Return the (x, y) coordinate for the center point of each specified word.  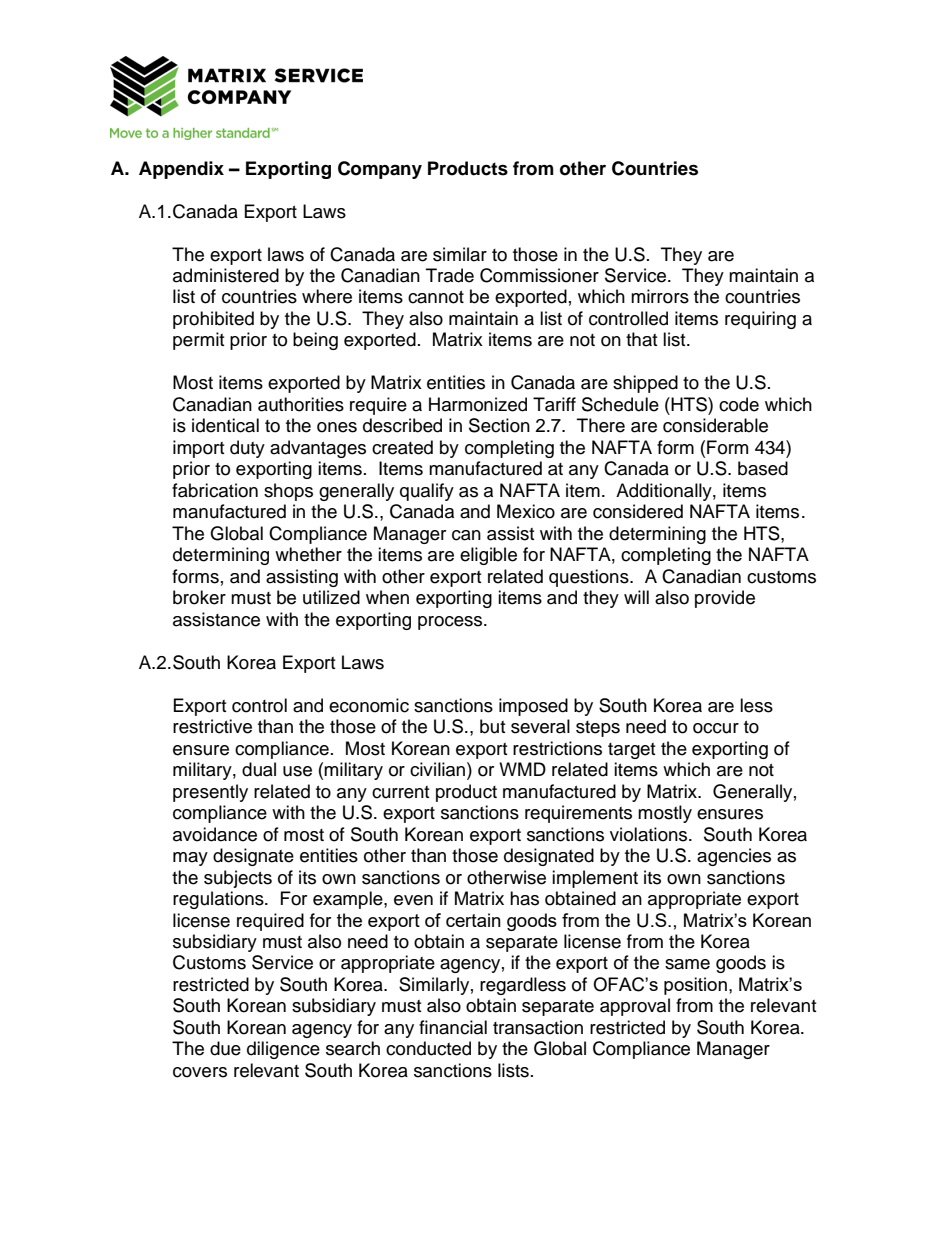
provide (725, 599)
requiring (760, 320)
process (451, 623)
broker (199, 597)
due (225, 1048)
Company (380, 170)
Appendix (181, 170)
